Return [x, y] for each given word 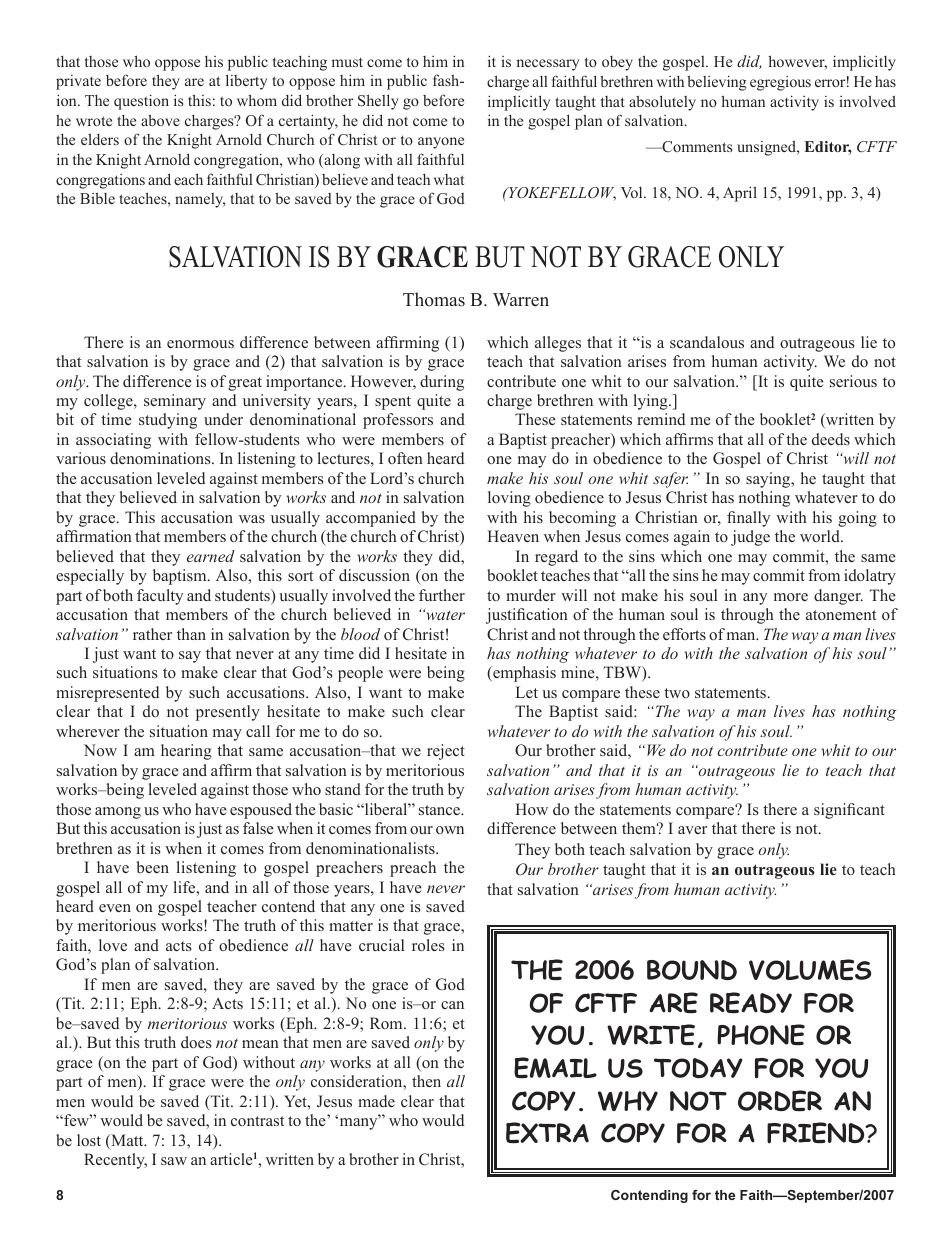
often [405, 458]
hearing [186, 752]
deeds [831, 439]
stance [441, 810]
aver [692, 830]
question [141, 102]
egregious [780, 83]
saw [174, 1161]
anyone [441, 143]
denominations [161, 458]
